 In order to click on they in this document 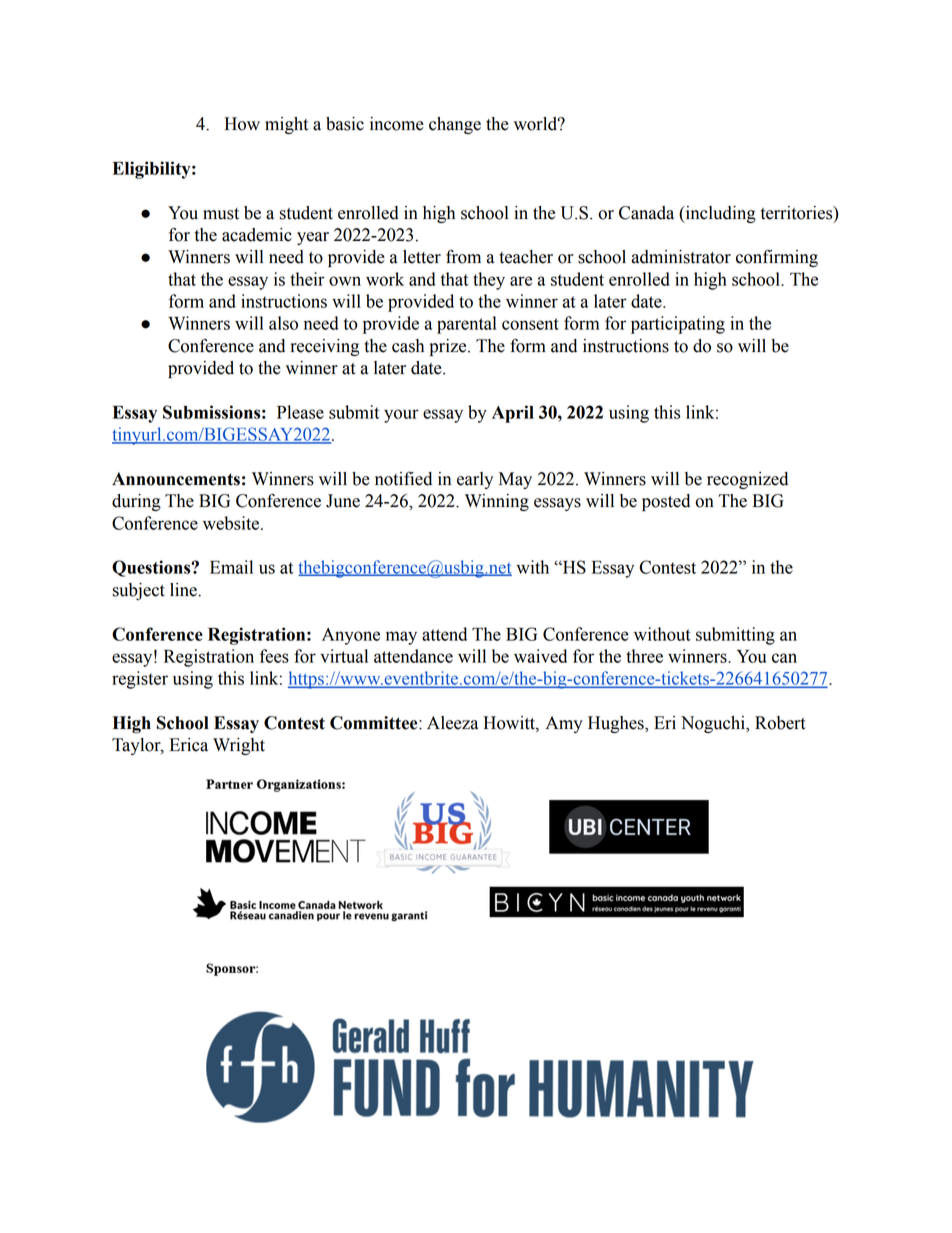, I will do `click(489, 281)`.
